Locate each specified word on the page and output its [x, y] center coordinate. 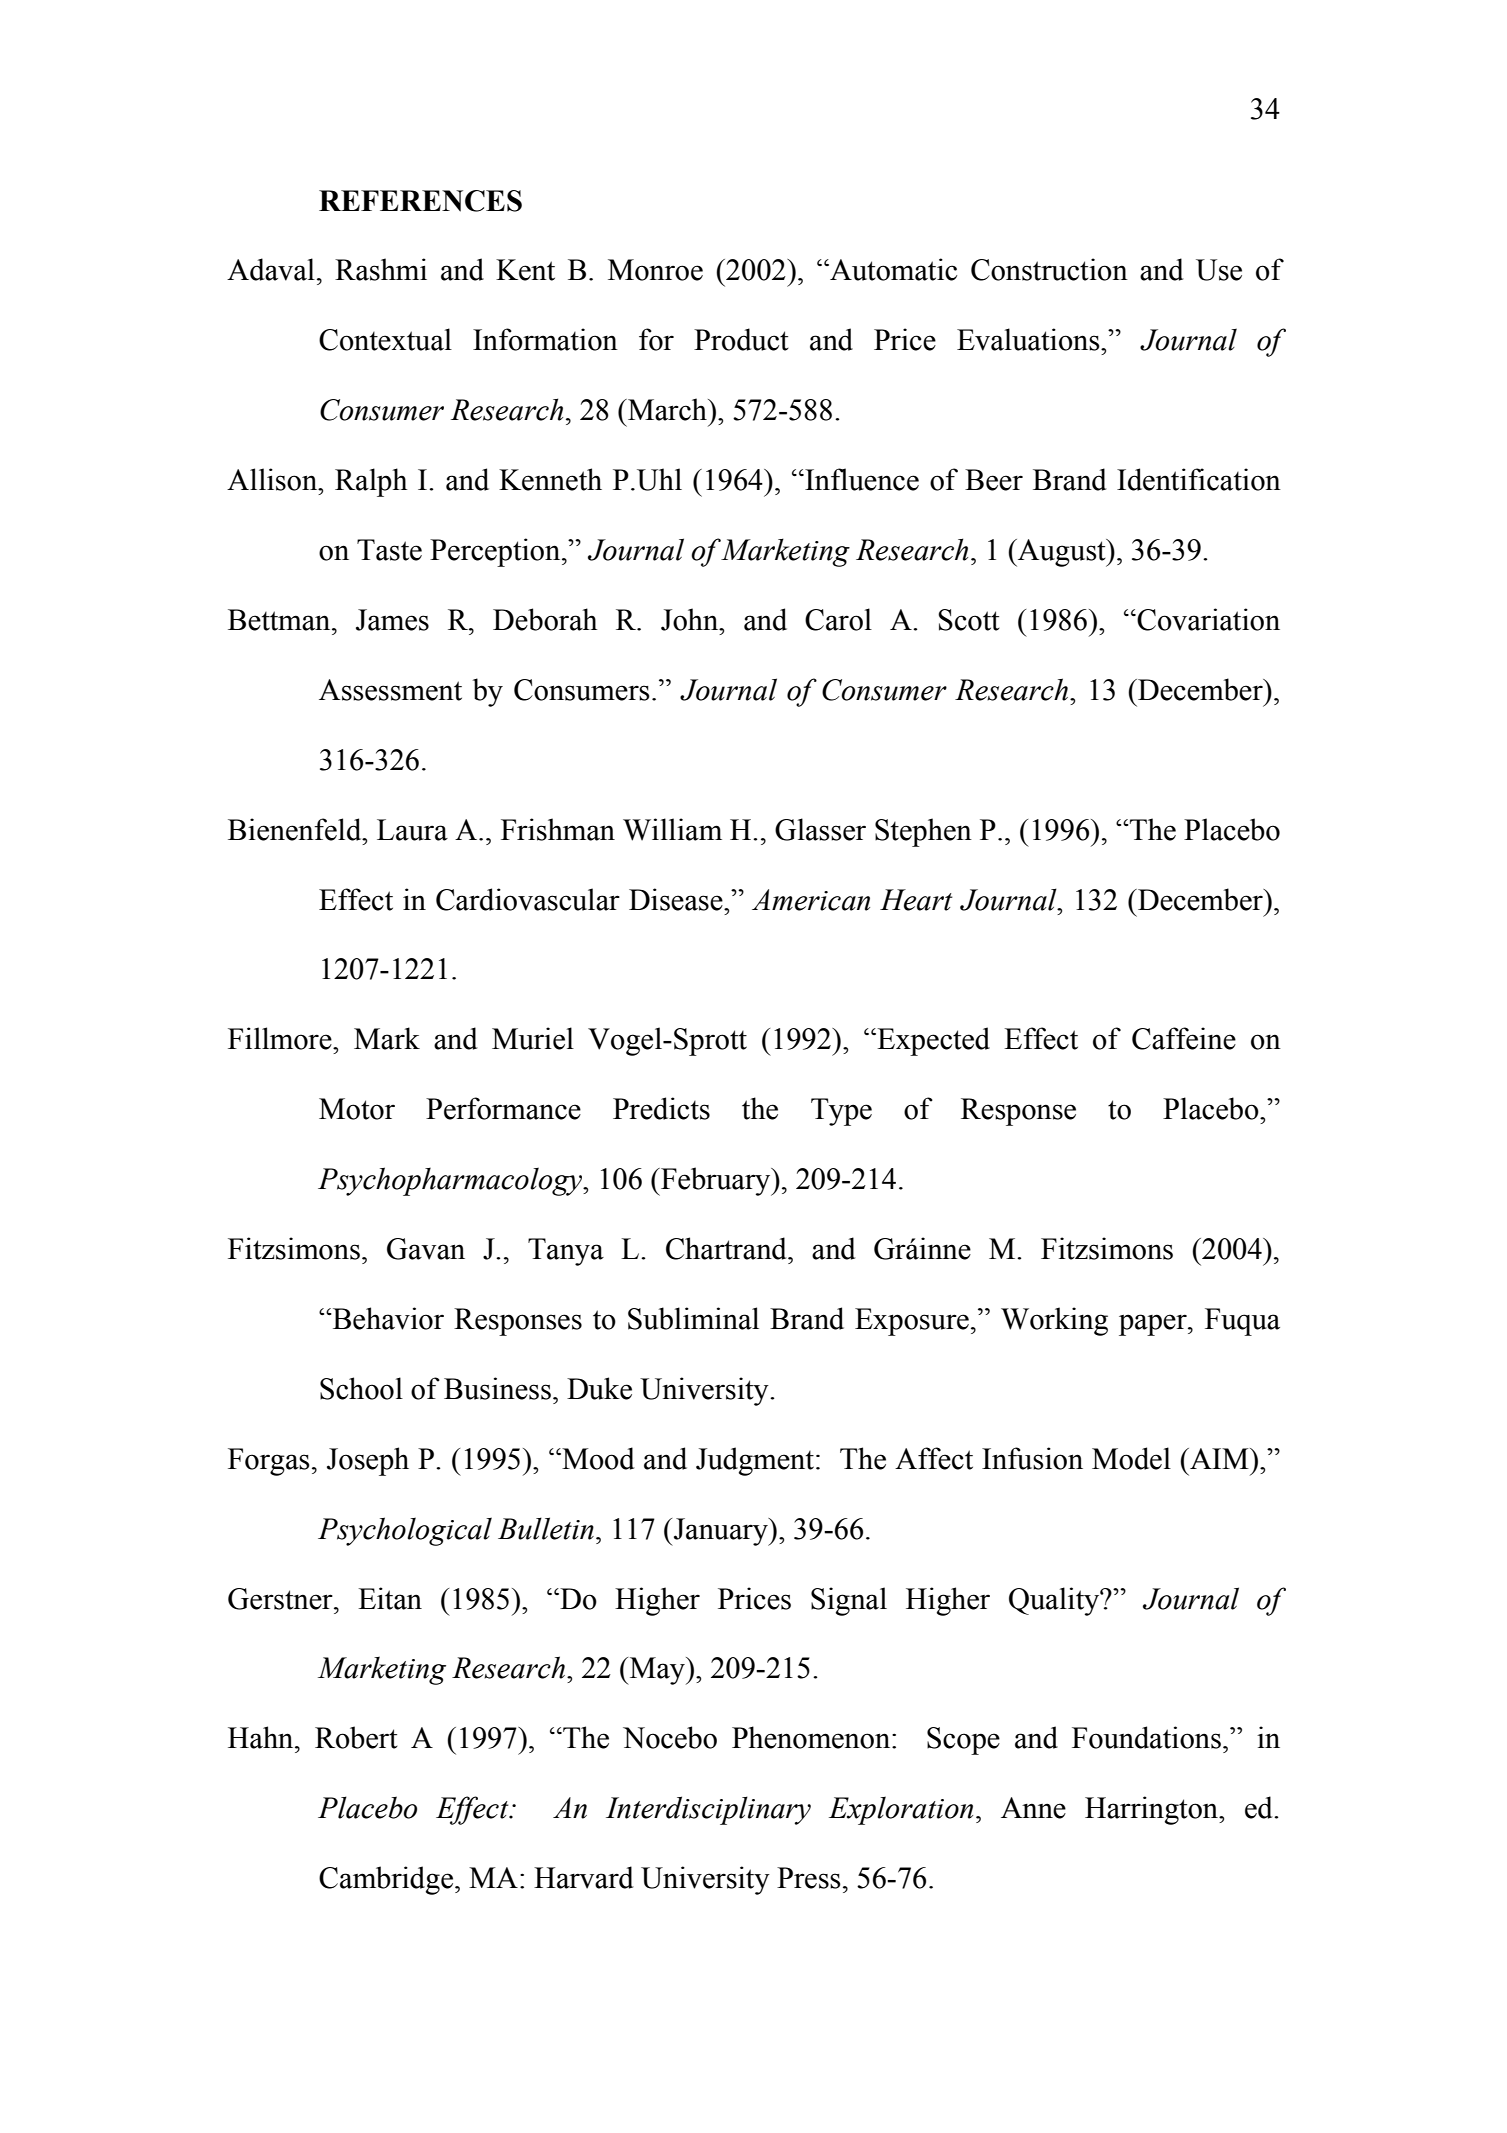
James [392, 620]
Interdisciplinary [708, 1810]
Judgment [755, 1461]
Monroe [655, 270]
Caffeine [1184, 1038]
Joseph [368, 1461]
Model [1131, 1458]
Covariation [1207, 619]
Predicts [661, 1108]
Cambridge [386, 1880]
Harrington [1152, 1810]
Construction [1049, 269]
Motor [357, 1109]
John [691, 619]
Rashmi [381, 269]
